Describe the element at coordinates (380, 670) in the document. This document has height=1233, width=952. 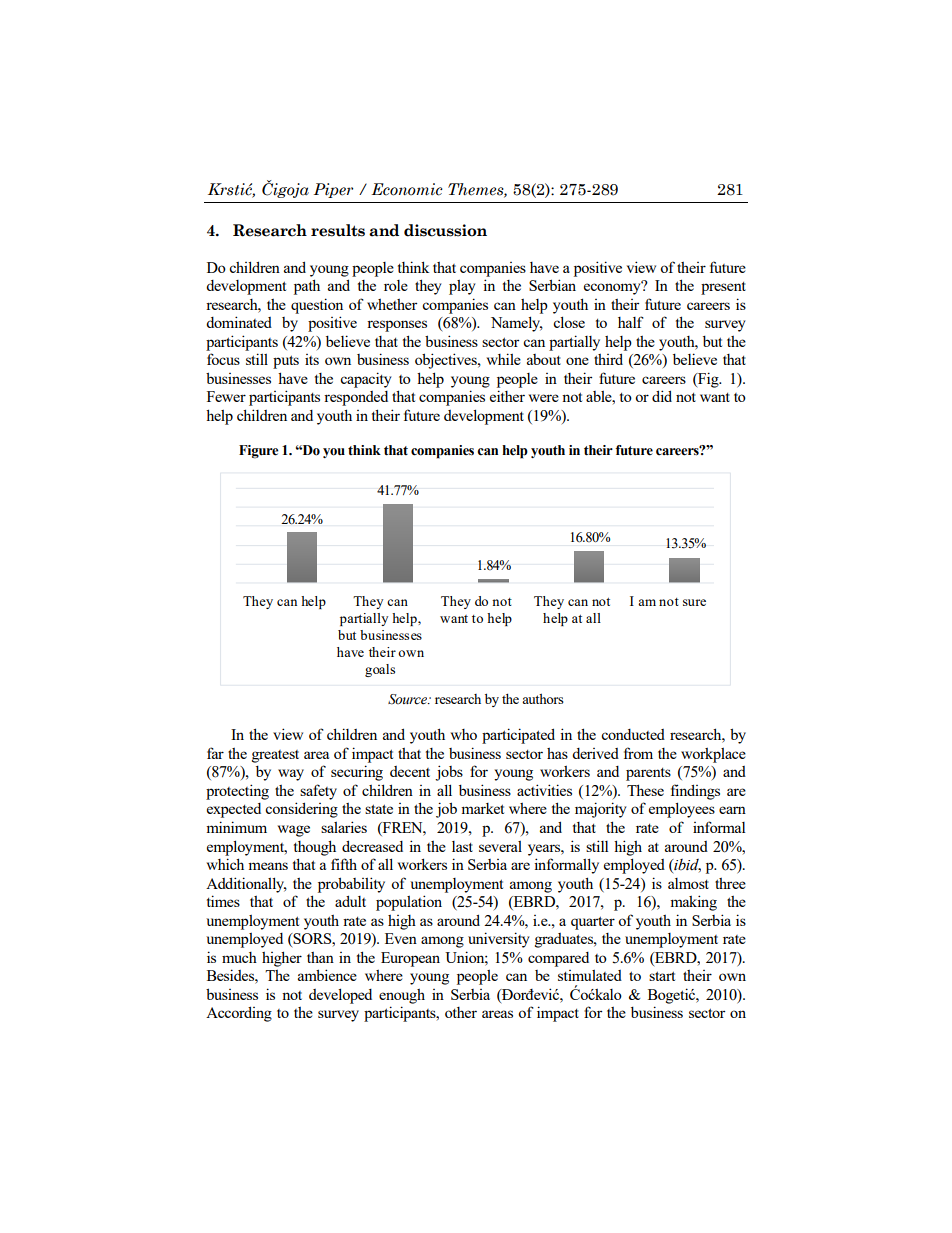
I see `goals` at that location.
